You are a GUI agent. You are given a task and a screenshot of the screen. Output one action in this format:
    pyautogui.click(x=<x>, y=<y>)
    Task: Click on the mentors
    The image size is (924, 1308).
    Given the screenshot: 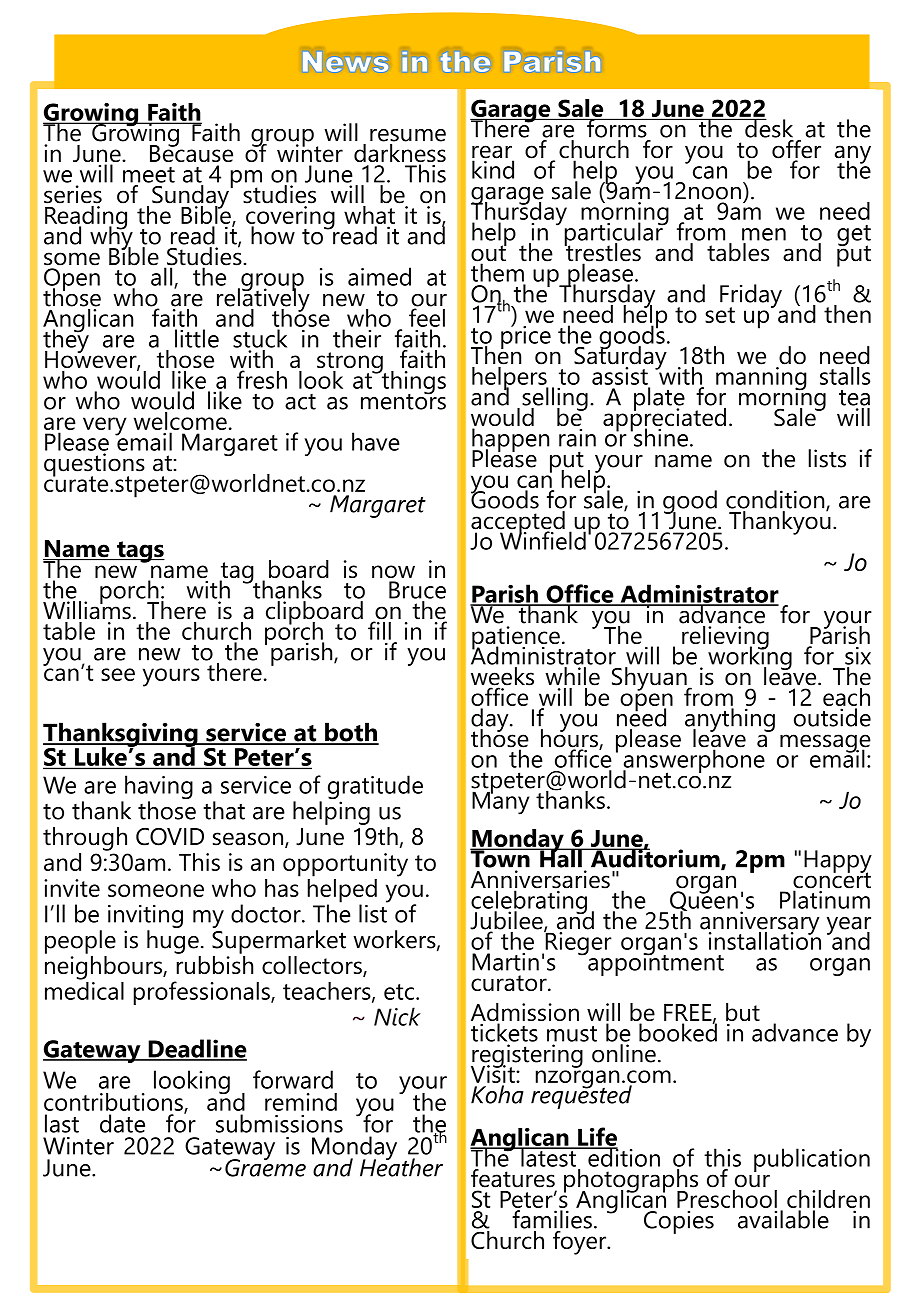 What is the action you would take?
    pyautogui.click(x=403, y=400)
